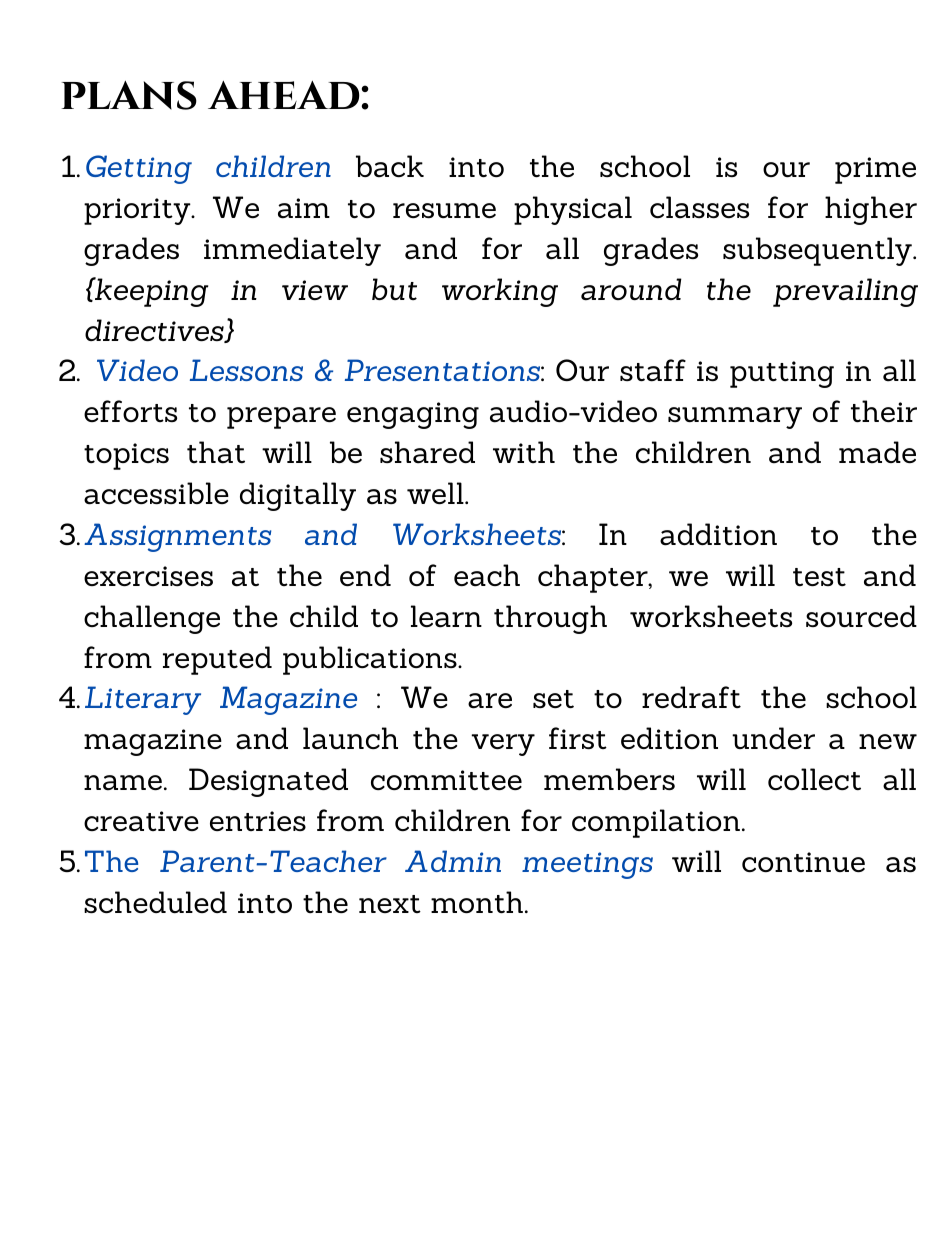  What do you see at coordinates (148, 576) in the image?
I see `exercises` at bounding box center [148, 576].
